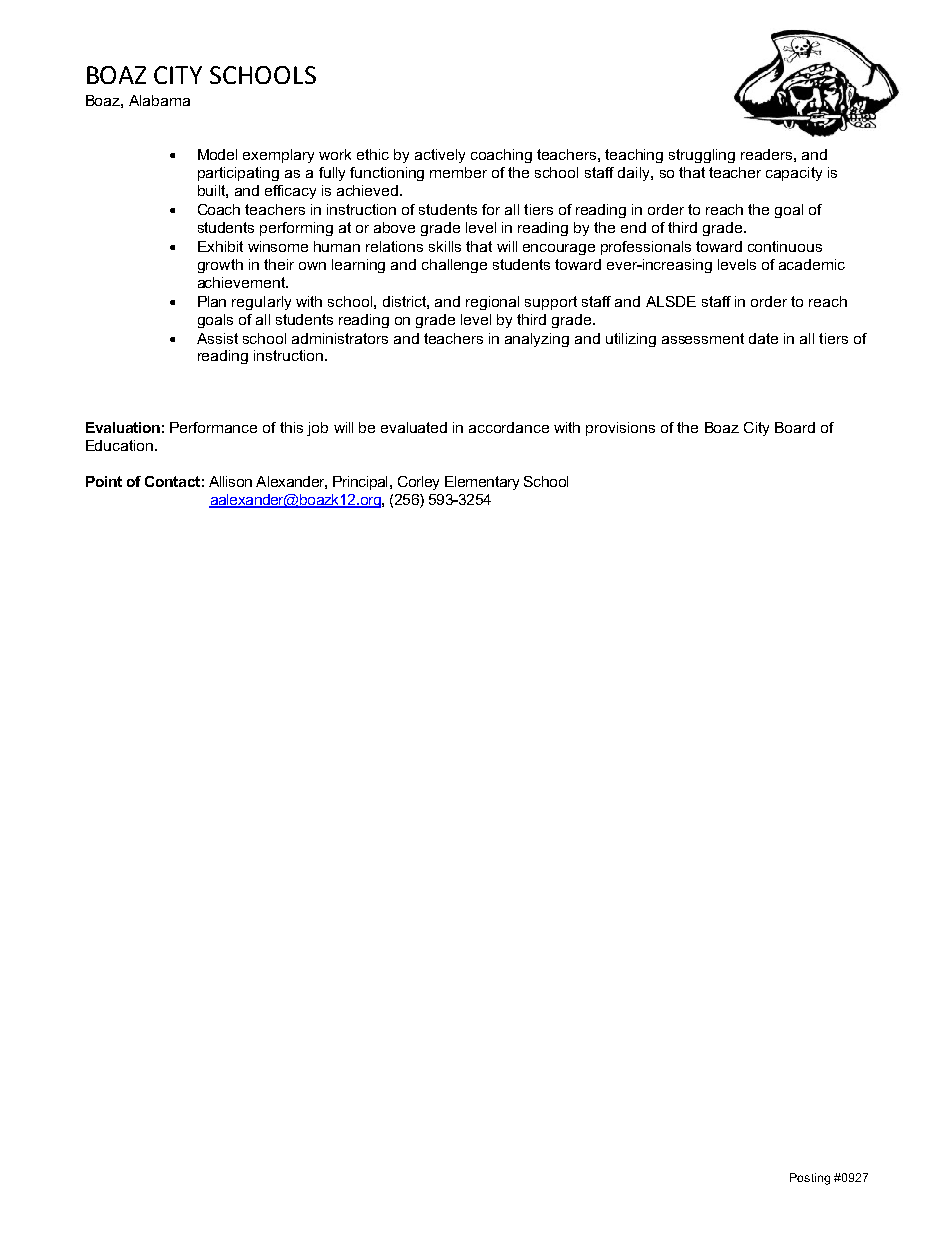 This page has width=952, height=1233. I want to click on Board, so click(795, 427).
